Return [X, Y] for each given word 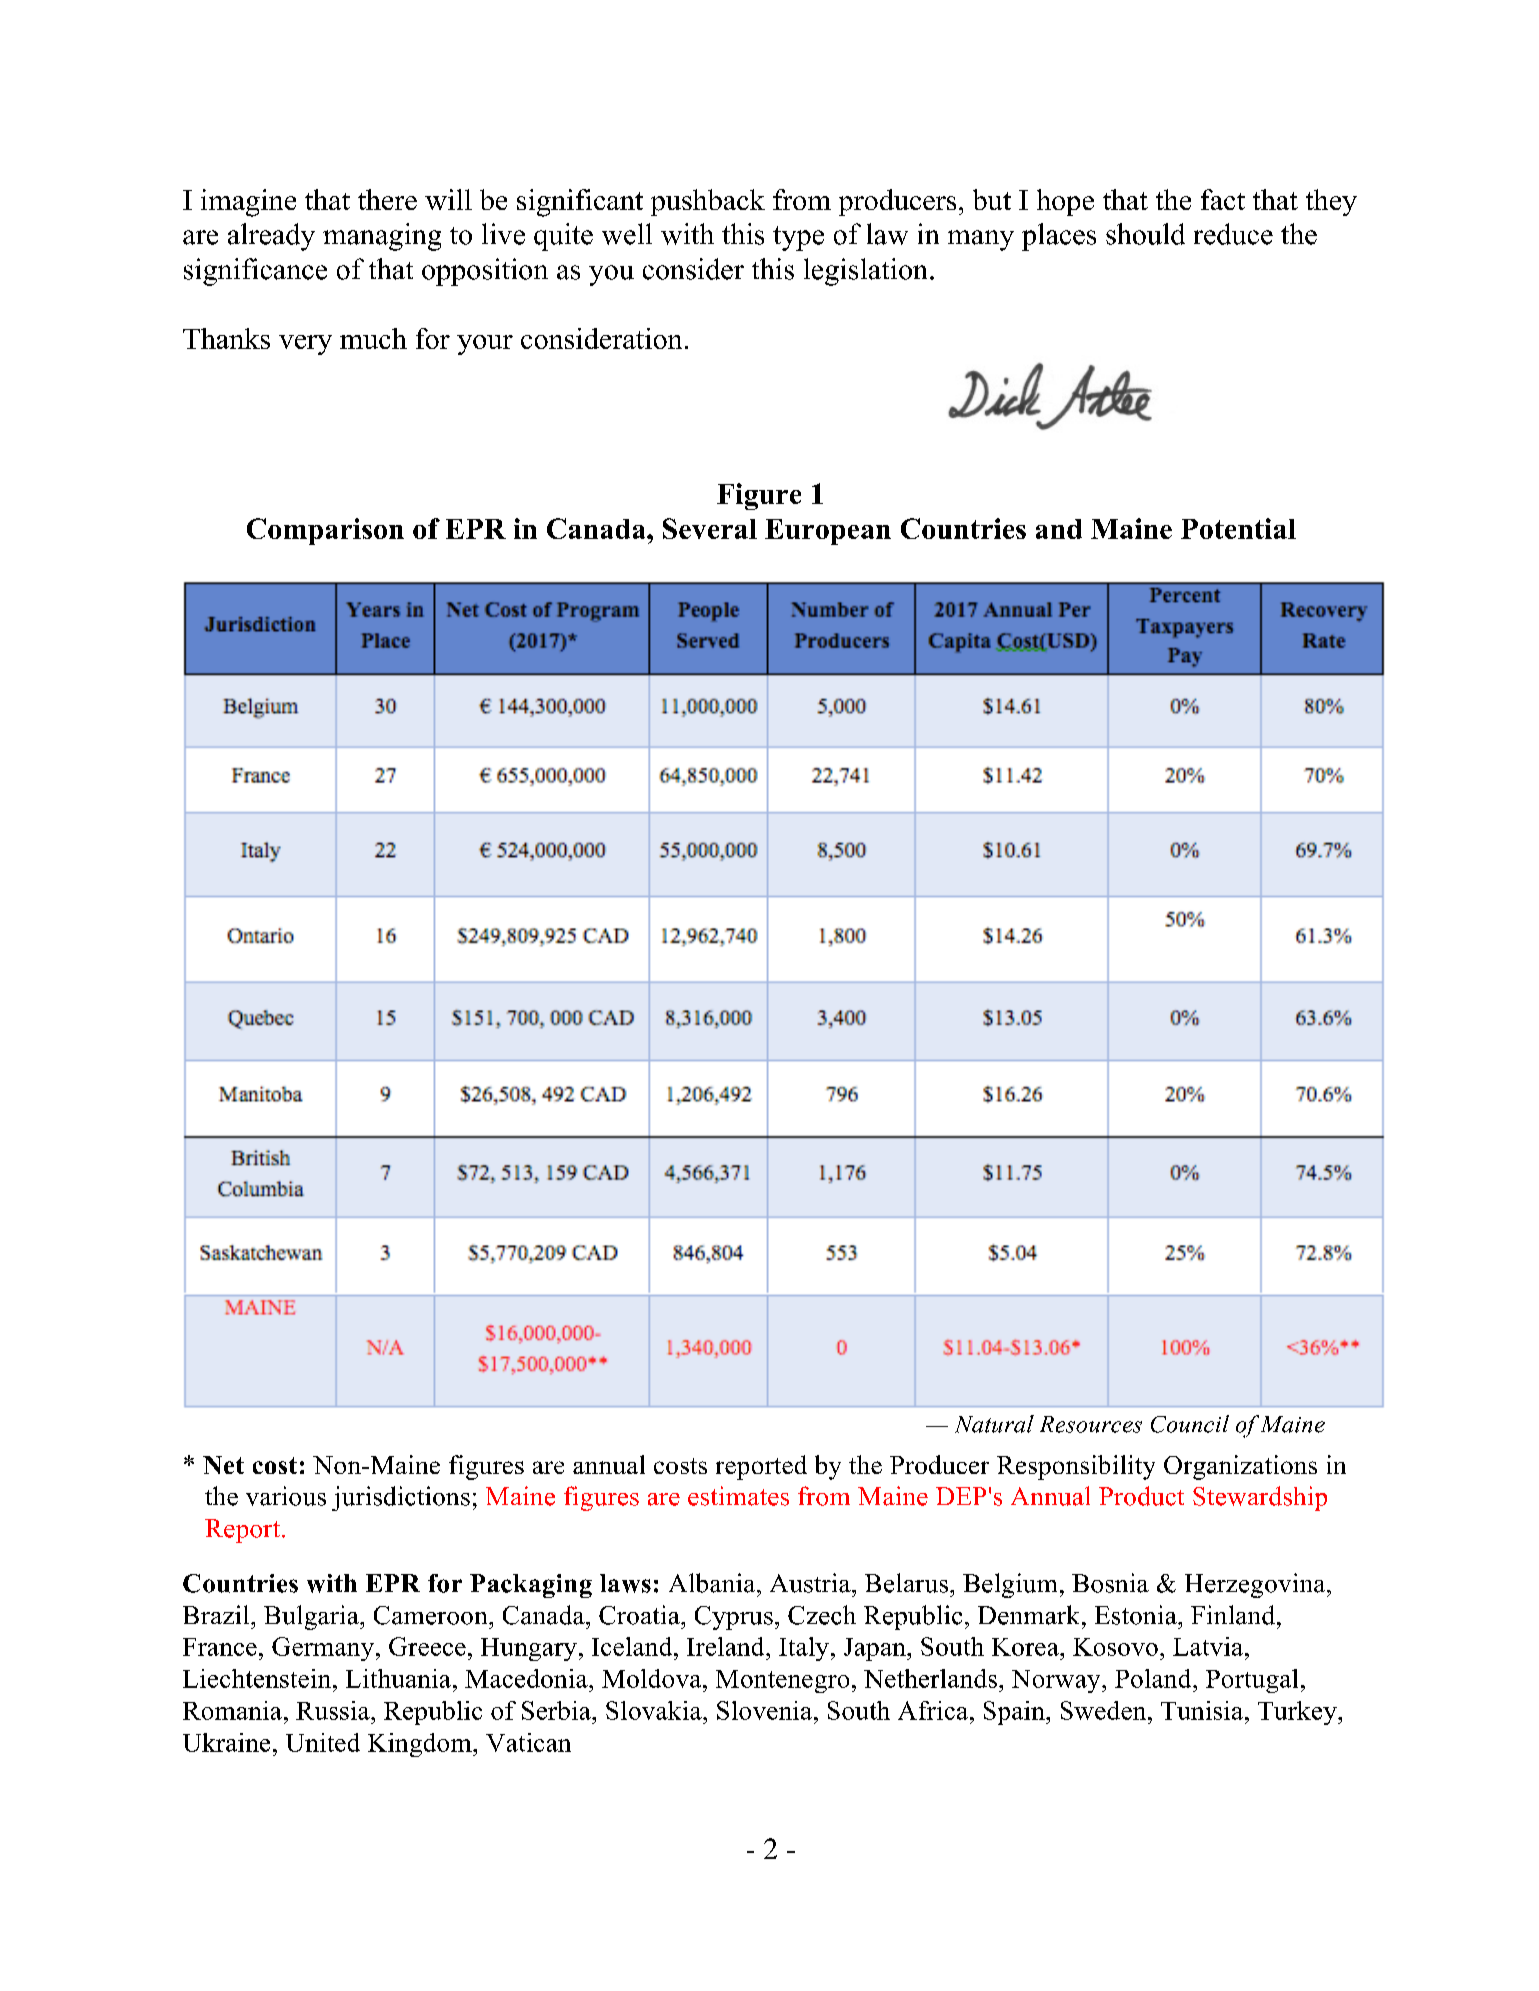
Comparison [325, 531]
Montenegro [782, 1681]
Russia [334, 1710]
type [798, 238]
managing [382, 237]
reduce [1233, 234]
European [828, 532]
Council [1190, 1424]
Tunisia [1202, 1710]
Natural [994, 1424]
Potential [1238, 528]
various [286, 1496]
